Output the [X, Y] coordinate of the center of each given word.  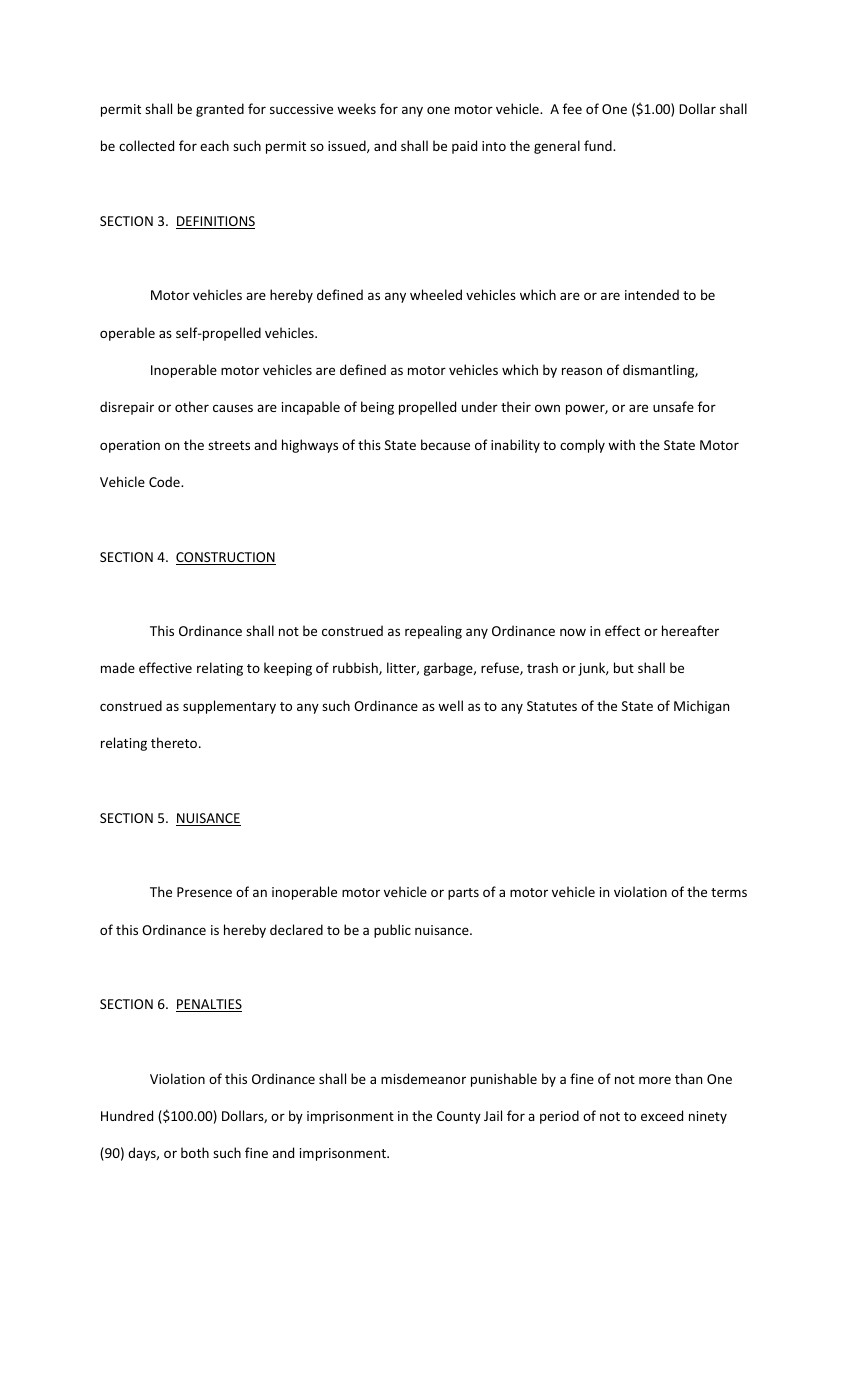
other [192, 406]
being [377, 408]
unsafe [673, 406]
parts [463, 894]
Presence [204, 892]
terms [729, 892]
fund [599, 145]
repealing [433, 632]
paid [464, 147]
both [195, 1152]
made [118, 667]
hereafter [690, 630]
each [214, 145]
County [459, 1117]
